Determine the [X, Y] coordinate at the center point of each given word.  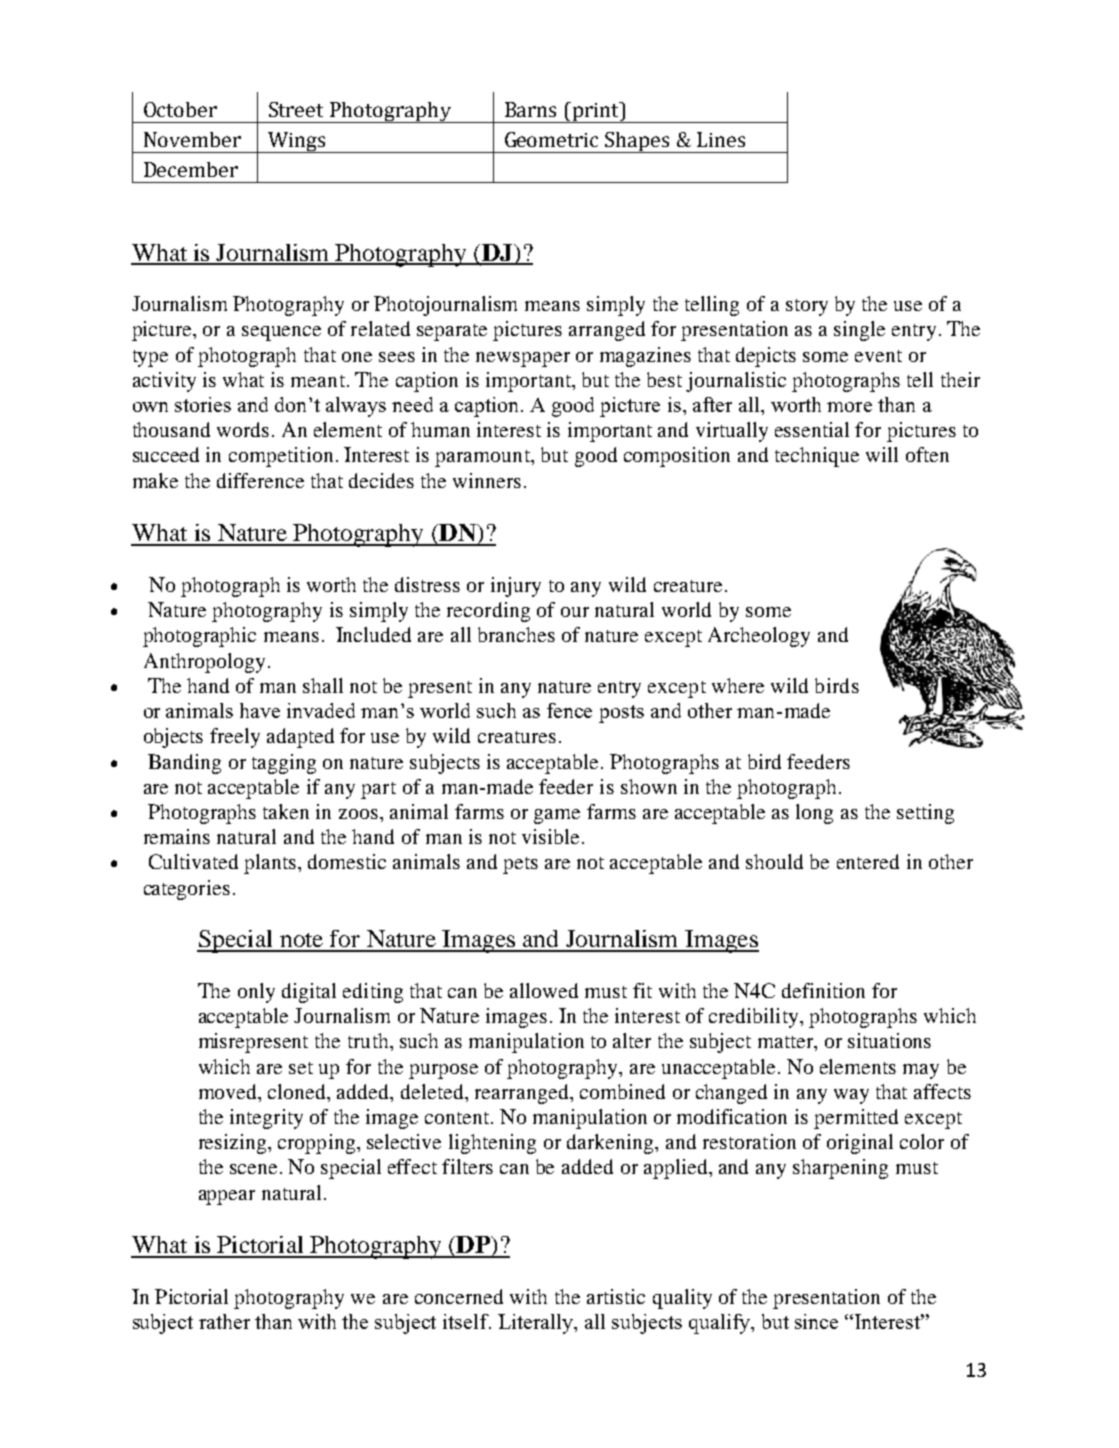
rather [224, 1321]
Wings [297, 142]
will [882, 454]
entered [868, 861]
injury [516, 587]
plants [271, 864]
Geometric [551, 139]
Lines [721, 139]
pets [520, 865]
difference [260, 480]
